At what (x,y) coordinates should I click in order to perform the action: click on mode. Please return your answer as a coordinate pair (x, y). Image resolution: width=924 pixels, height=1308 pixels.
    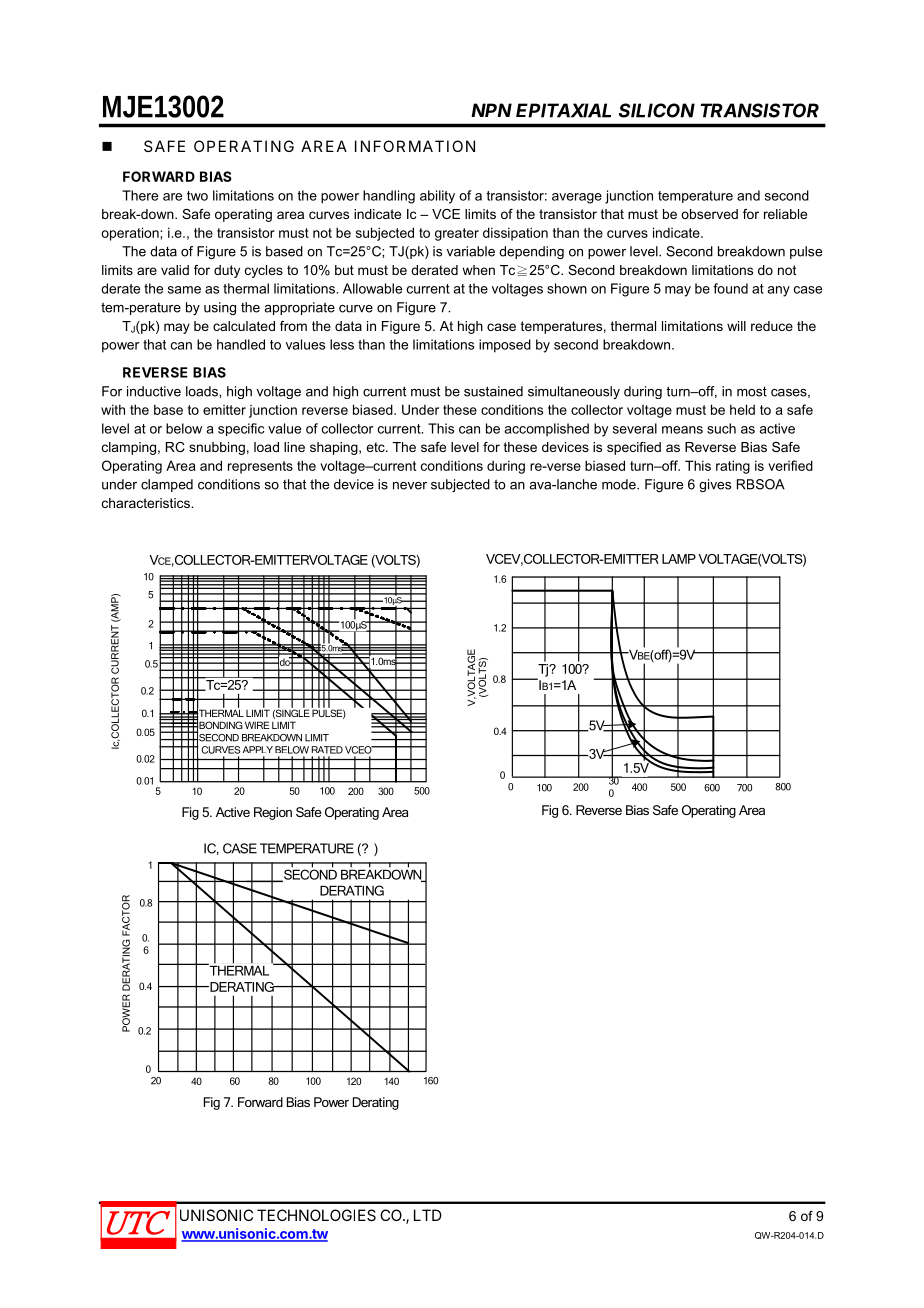
    Looking at the image, I should click on (620, 484).
